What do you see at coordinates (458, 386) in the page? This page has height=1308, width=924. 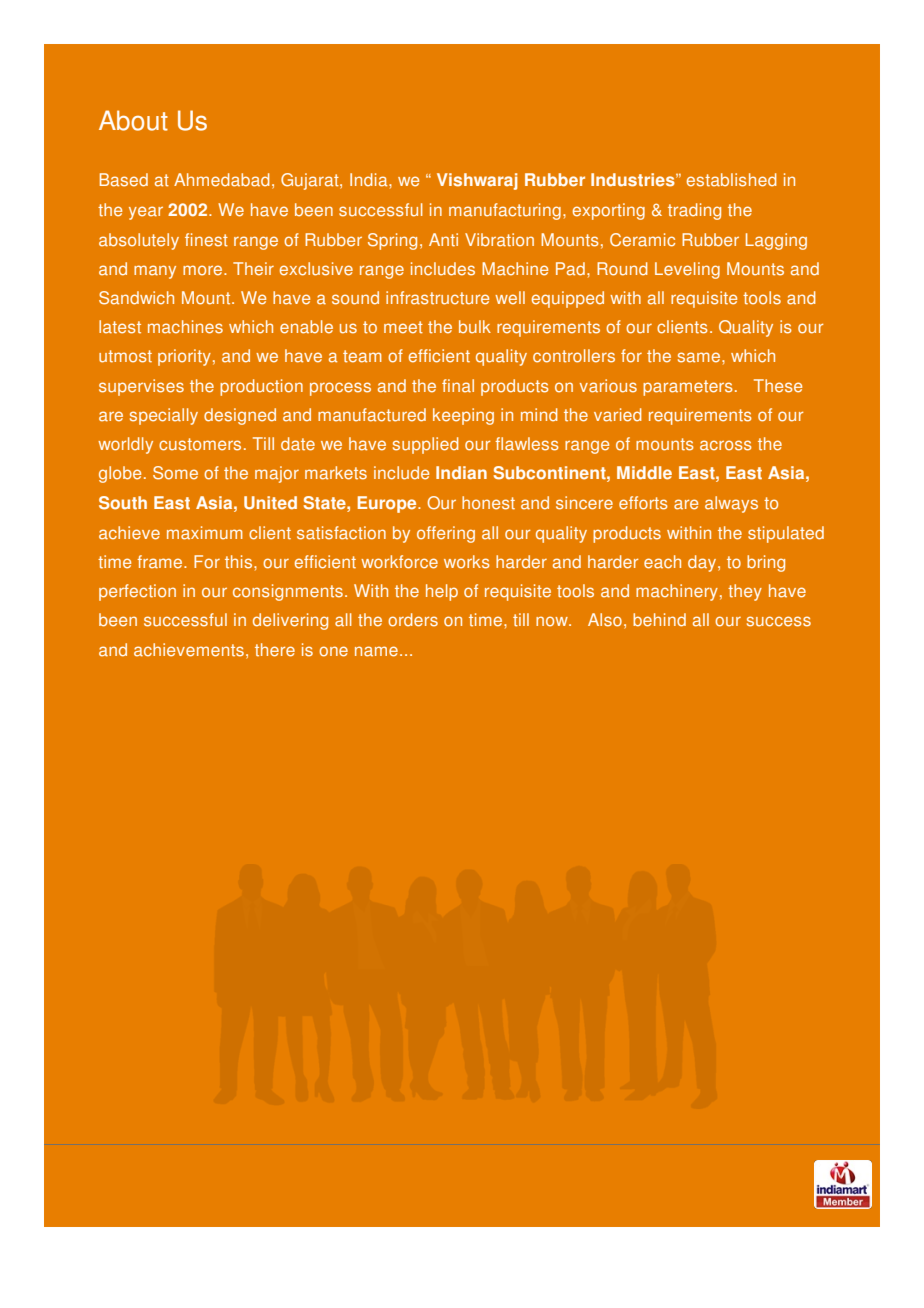 I see `final` at bounding box center [458, 386].
